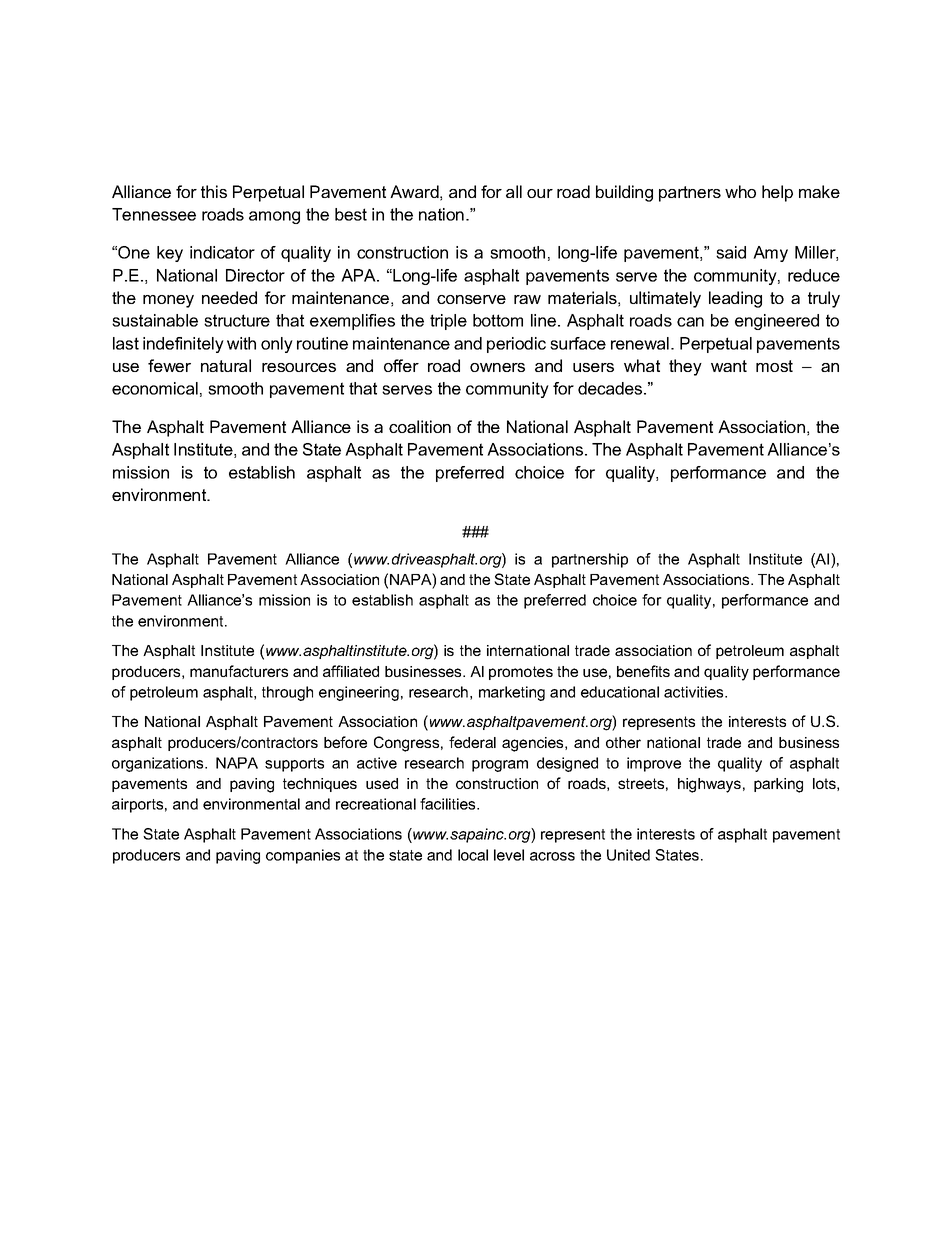 Image resolution: width=952 pixels, height=1233 pixels. I want to click on decades, so click(611, 388).
